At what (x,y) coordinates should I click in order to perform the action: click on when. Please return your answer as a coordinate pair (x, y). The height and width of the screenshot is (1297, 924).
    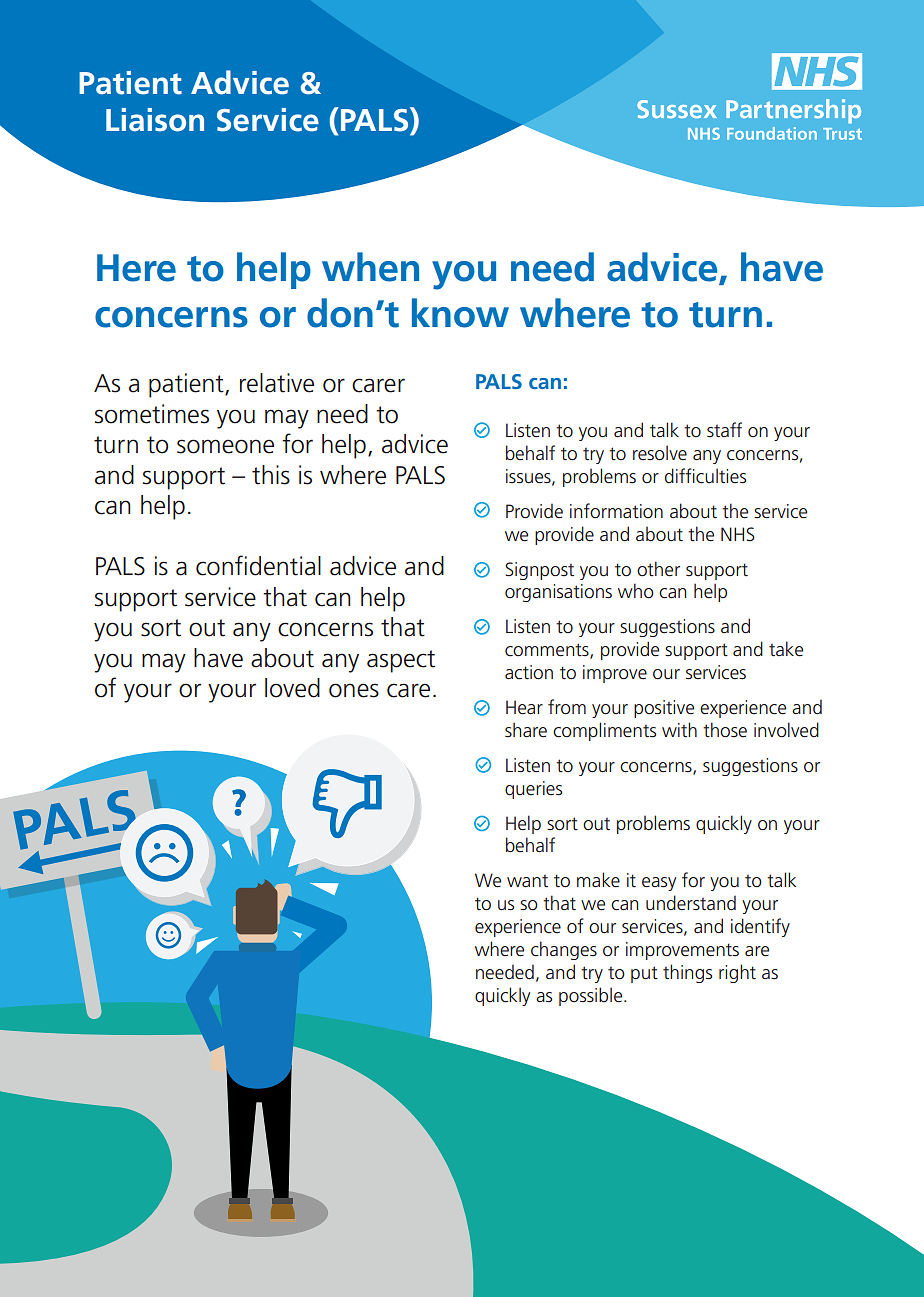
    Looking at the image, I should click on (370, 267).
